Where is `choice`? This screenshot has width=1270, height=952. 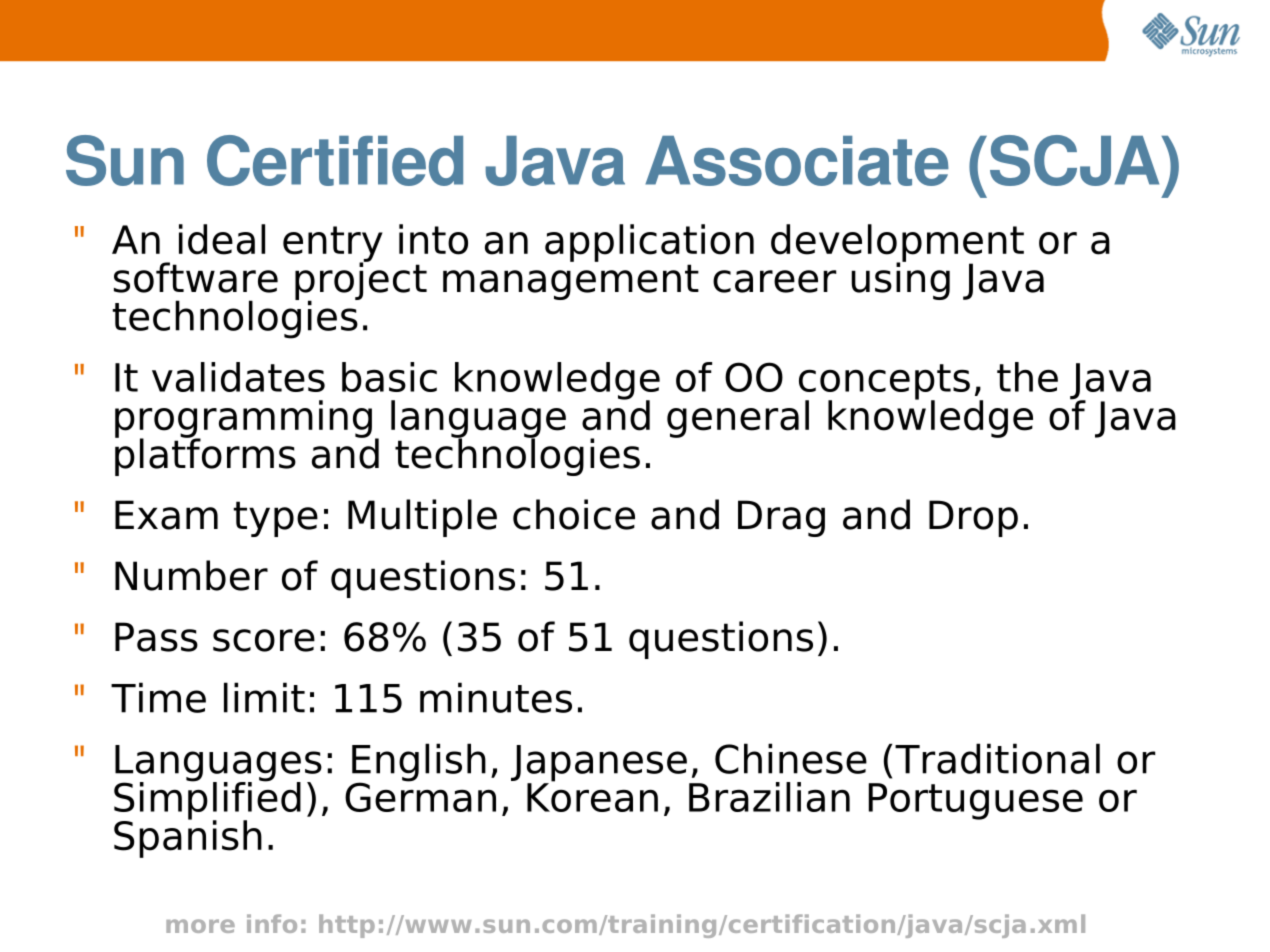 choice is located at coordinates (574, 514).
